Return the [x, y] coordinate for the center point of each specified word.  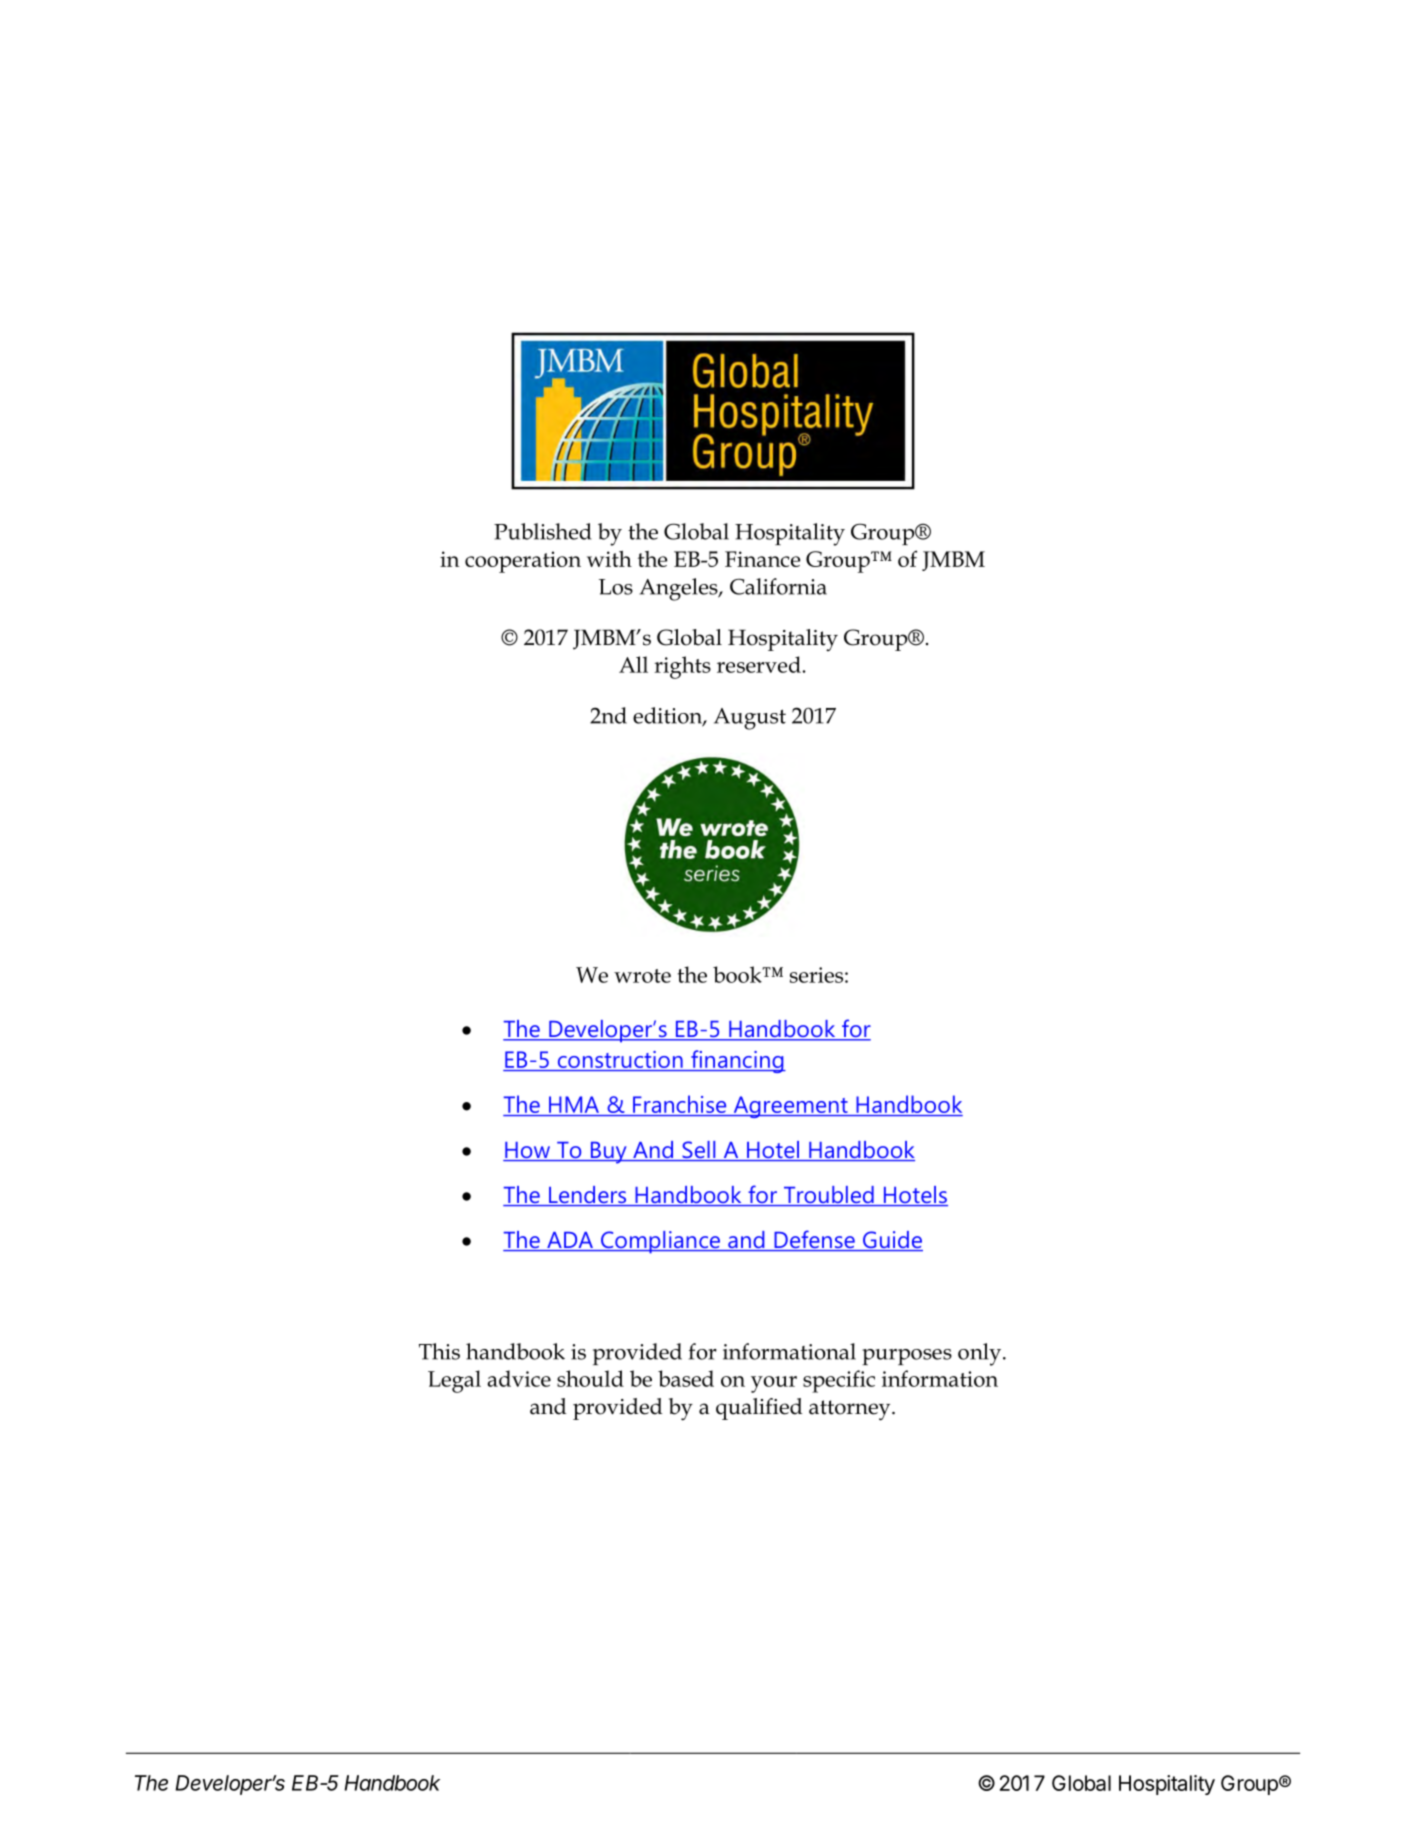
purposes [907, 1357]
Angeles [679, 589]
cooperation [523, 562]
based [686, 1378]
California [778, 586]
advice [519, 1378]
